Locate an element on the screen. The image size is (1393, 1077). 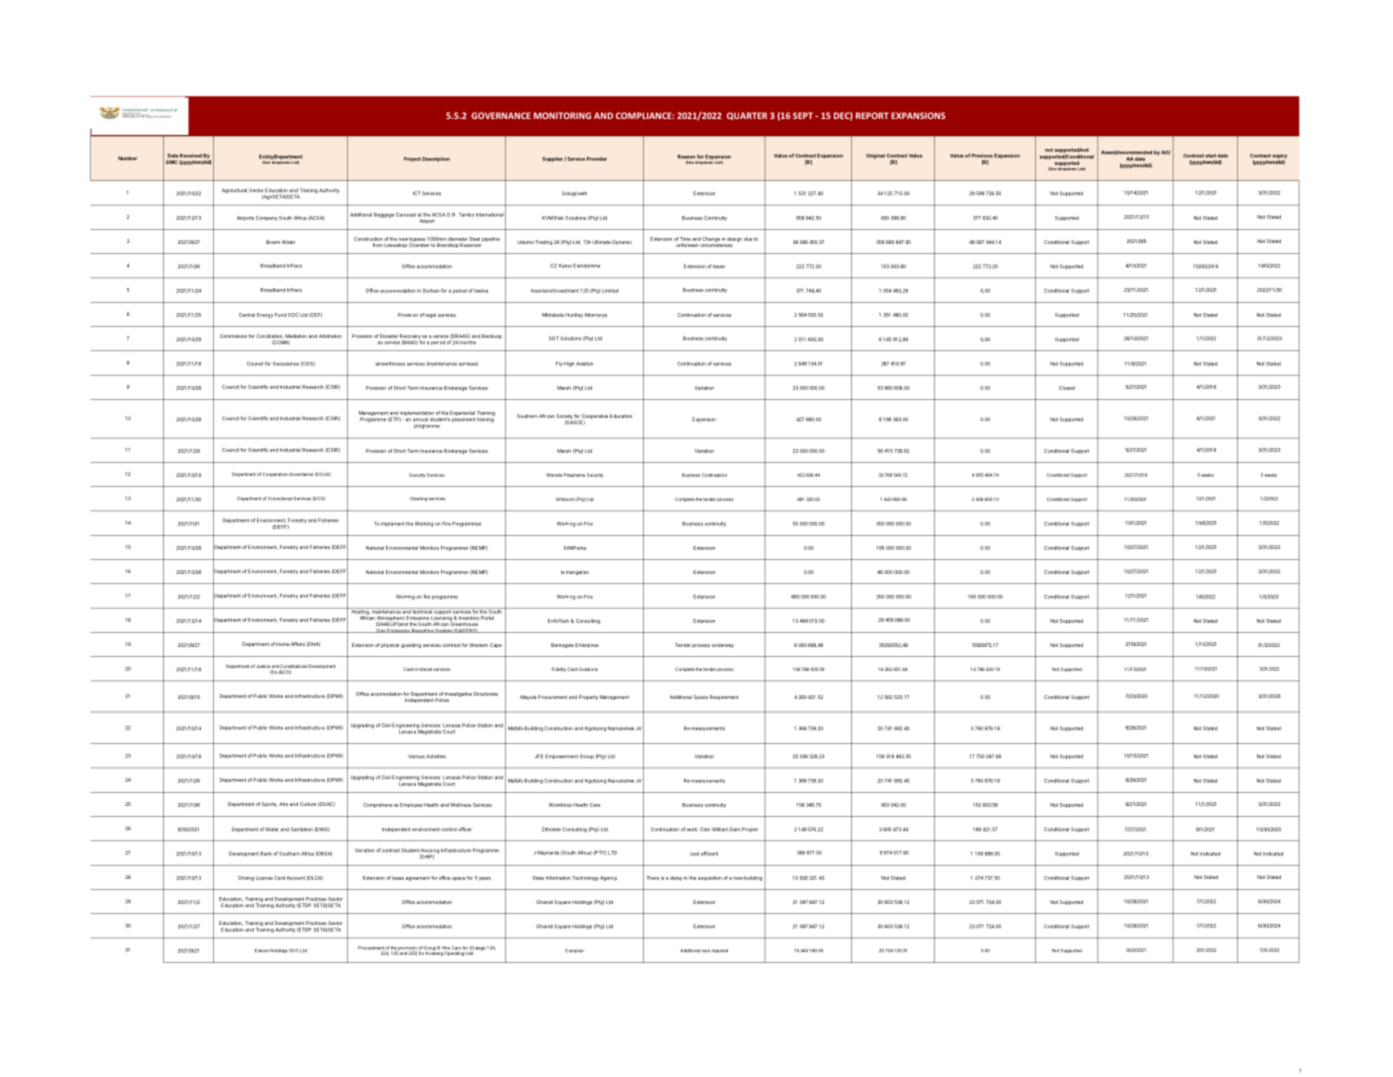
Eskom is located at coordinates (262, 951).
